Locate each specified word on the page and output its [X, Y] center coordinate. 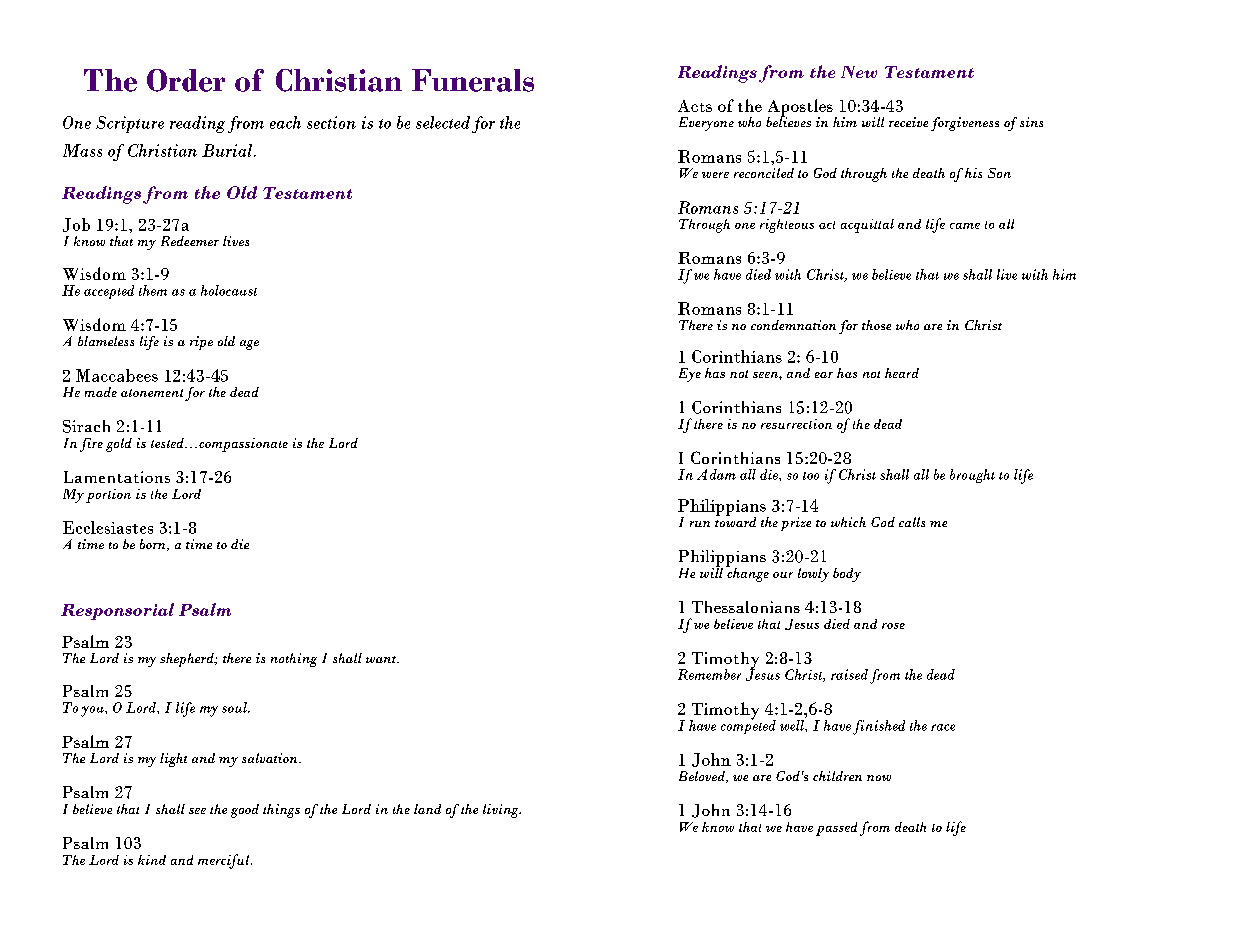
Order [186, 80]
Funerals [473, 80]
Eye [690, 375]
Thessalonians [746, 607]
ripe [201, 343]
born [154, 545]
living [501, 811]
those [876, 325]
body [847, 575]
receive [908, 122]
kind [152, 860]
